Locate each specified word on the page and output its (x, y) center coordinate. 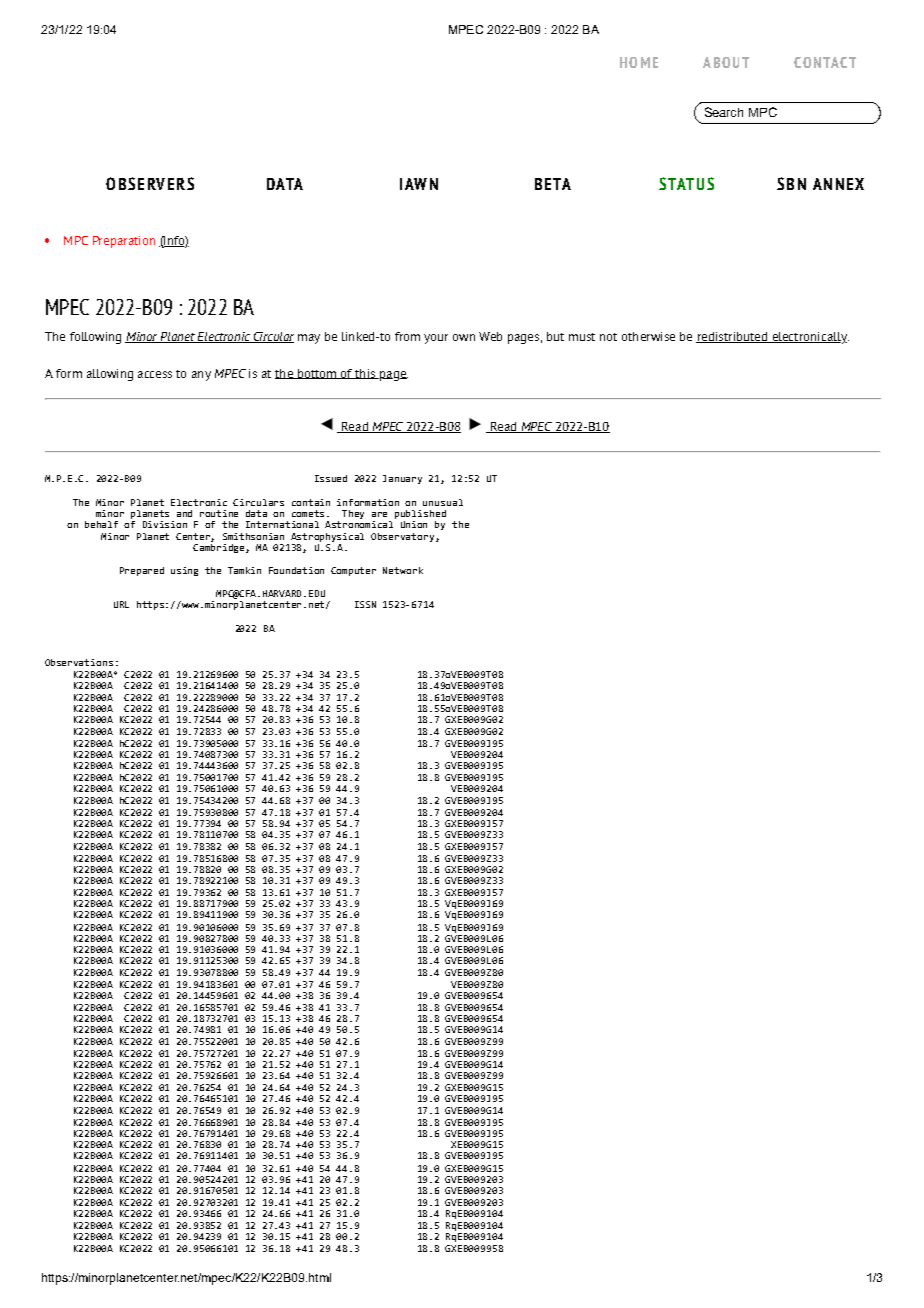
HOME (639, 62)
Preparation (124, 242)
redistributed (733, 337)
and (184, 513)
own (464, 337)
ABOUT (726, 62)
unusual (443, 502)
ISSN (365, 604)
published (420, 514)
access (155, 374)
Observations (79, 662)
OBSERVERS (150, 183)
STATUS (686, 183)
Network (403, 570)
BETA (553, 184)
